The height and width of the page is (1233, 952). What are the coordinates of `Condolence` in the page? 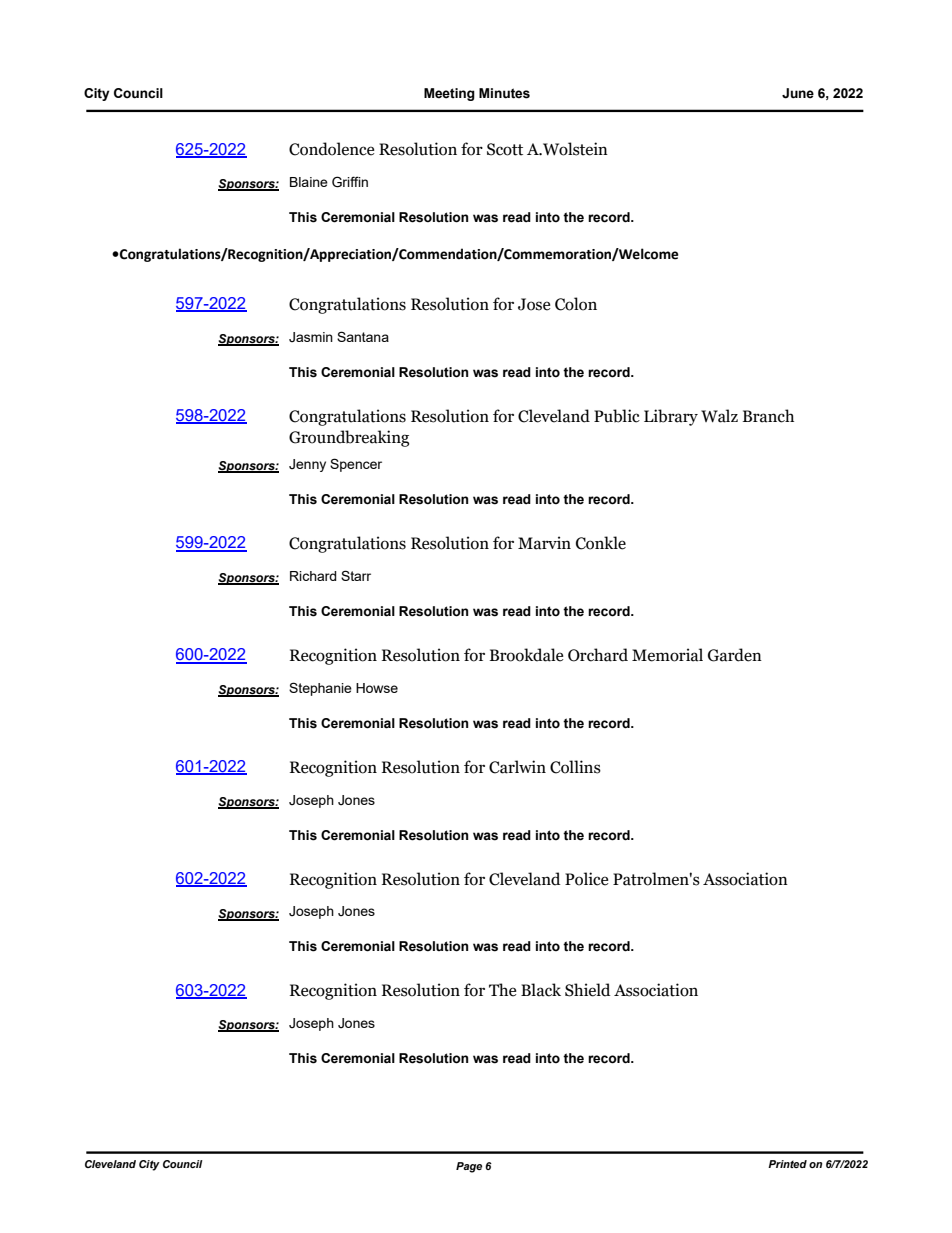 It's located at (332, 149).
